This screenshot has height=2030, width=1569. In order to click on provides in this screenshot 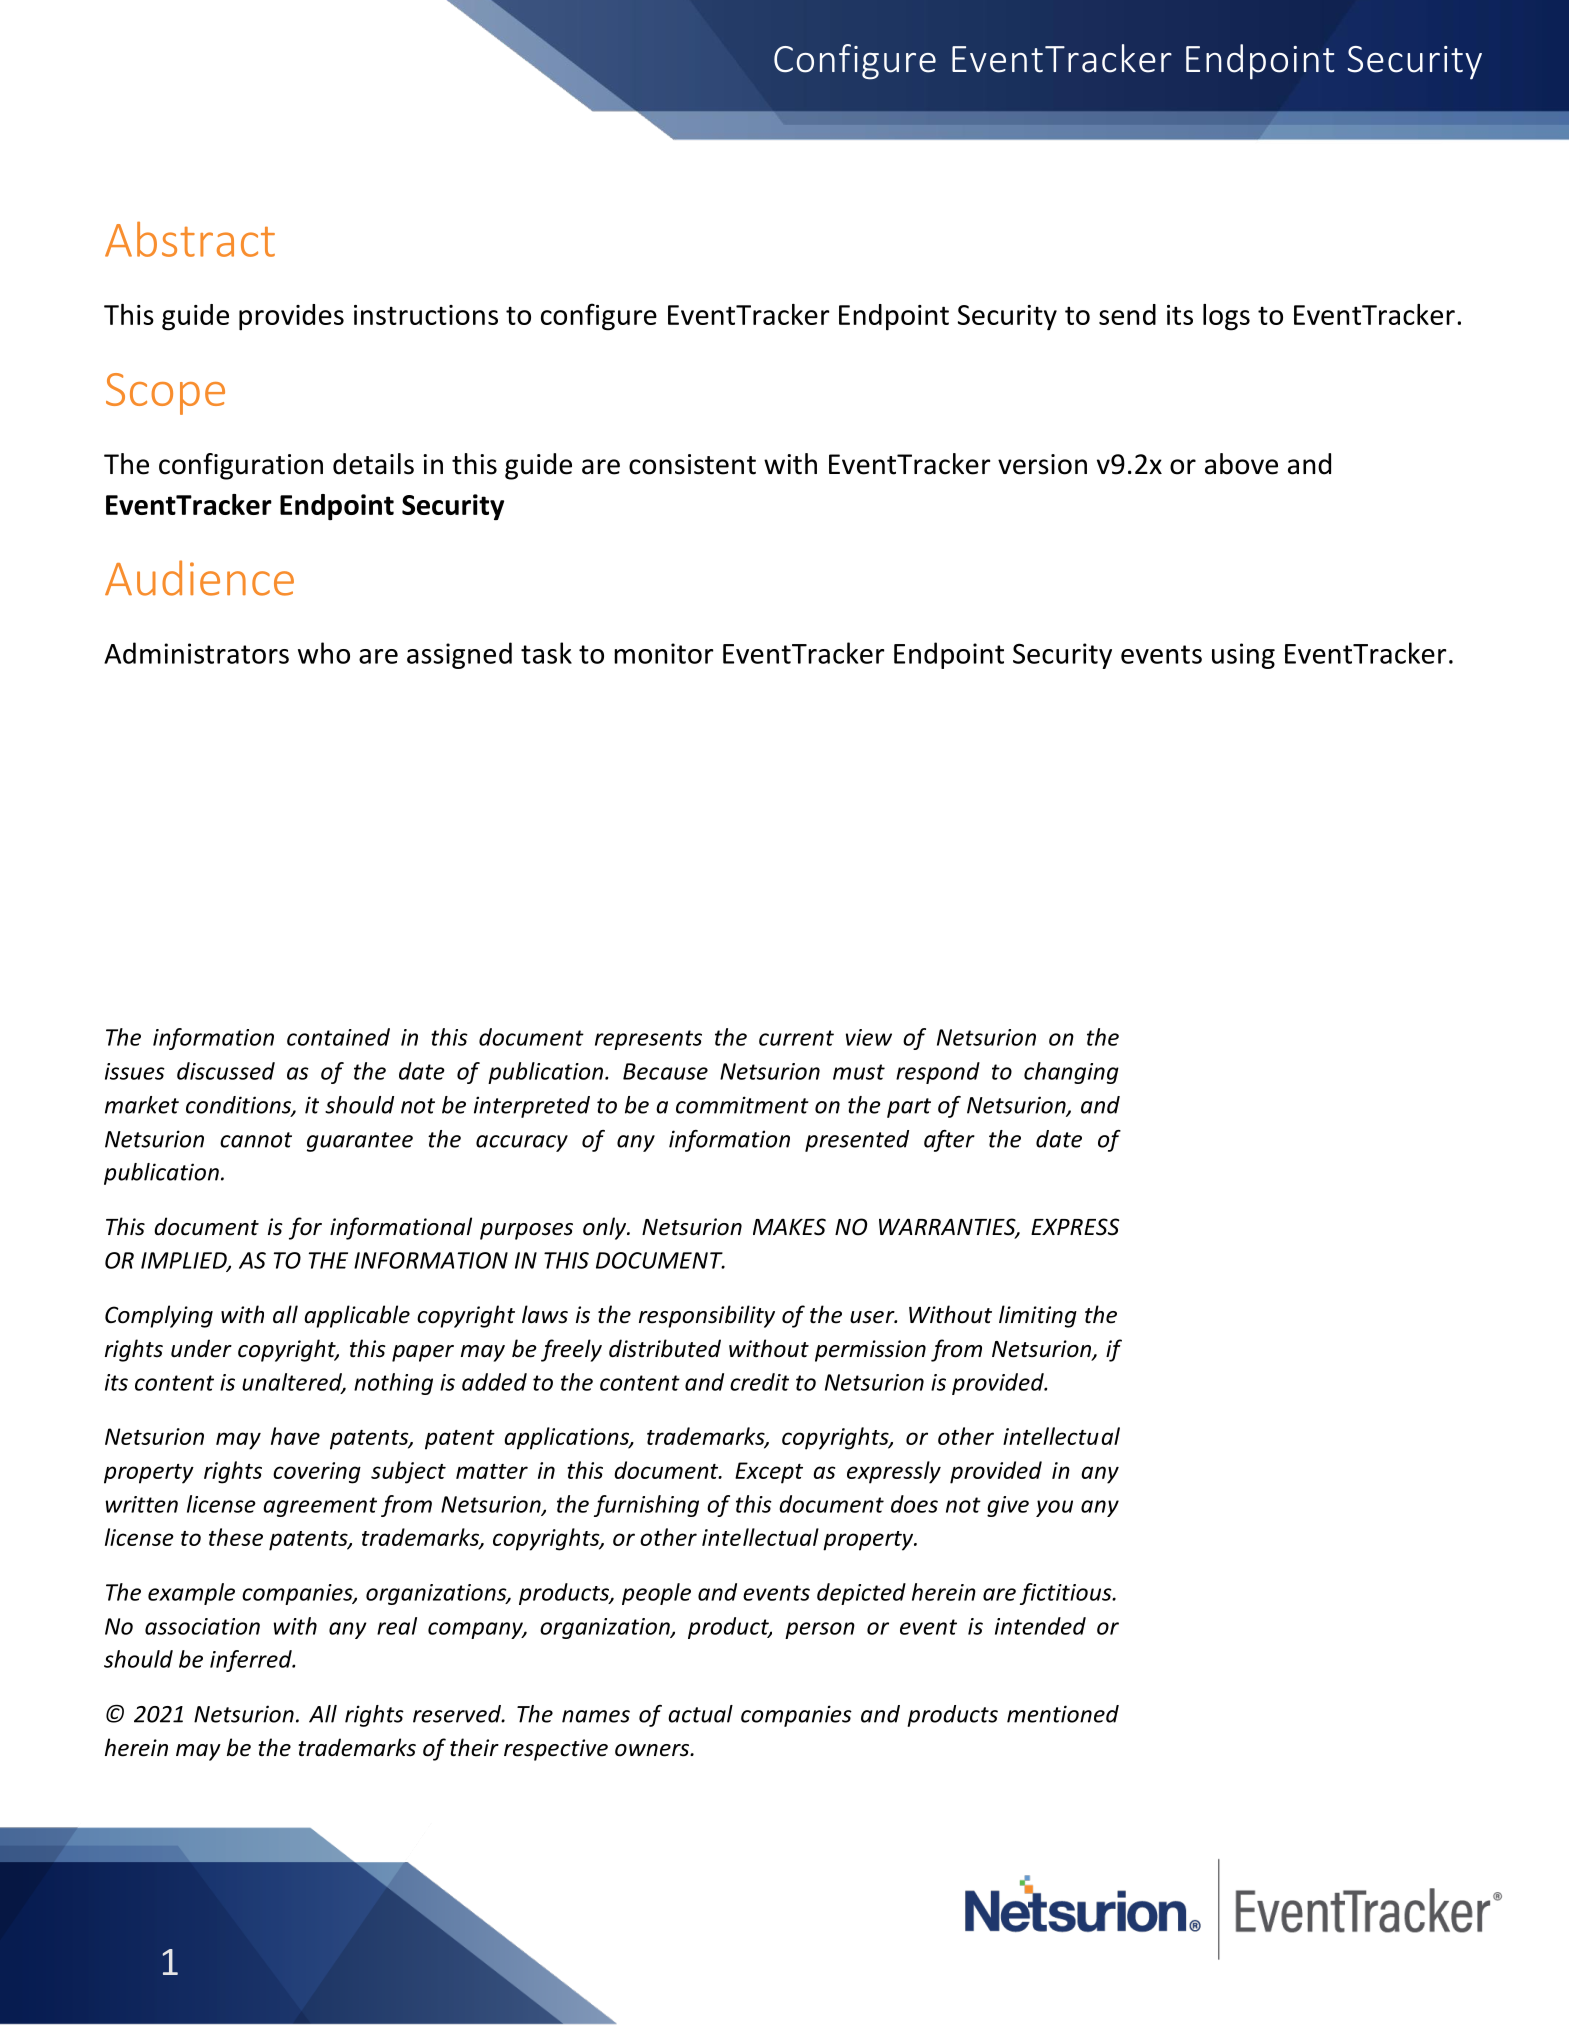, I will do `click(291, 317)`.
